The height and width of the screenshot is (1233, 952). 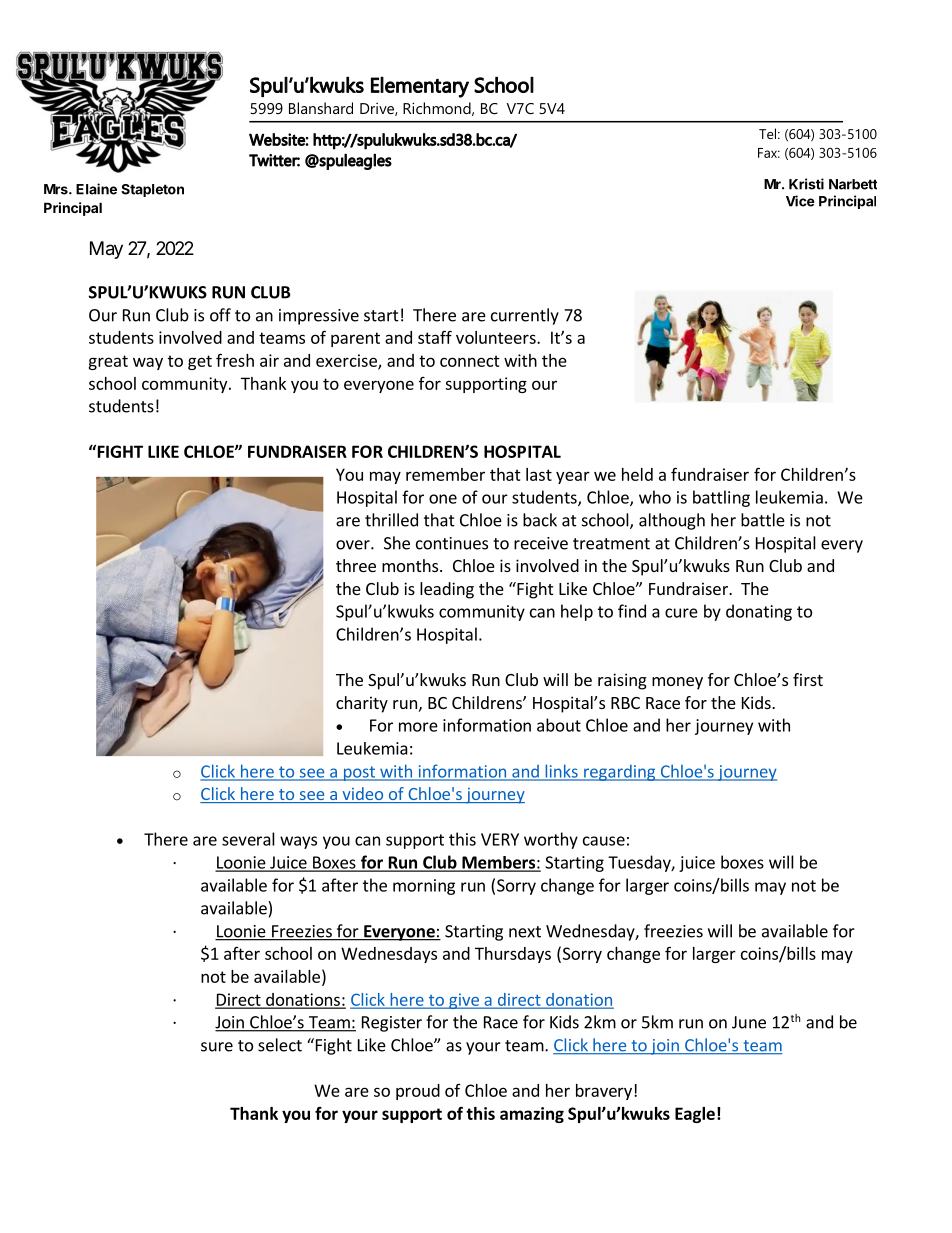 What do you see at coordinates (152, 190) in the screenshot?
I see `Stapleton` at bounding box center [152, 190].
